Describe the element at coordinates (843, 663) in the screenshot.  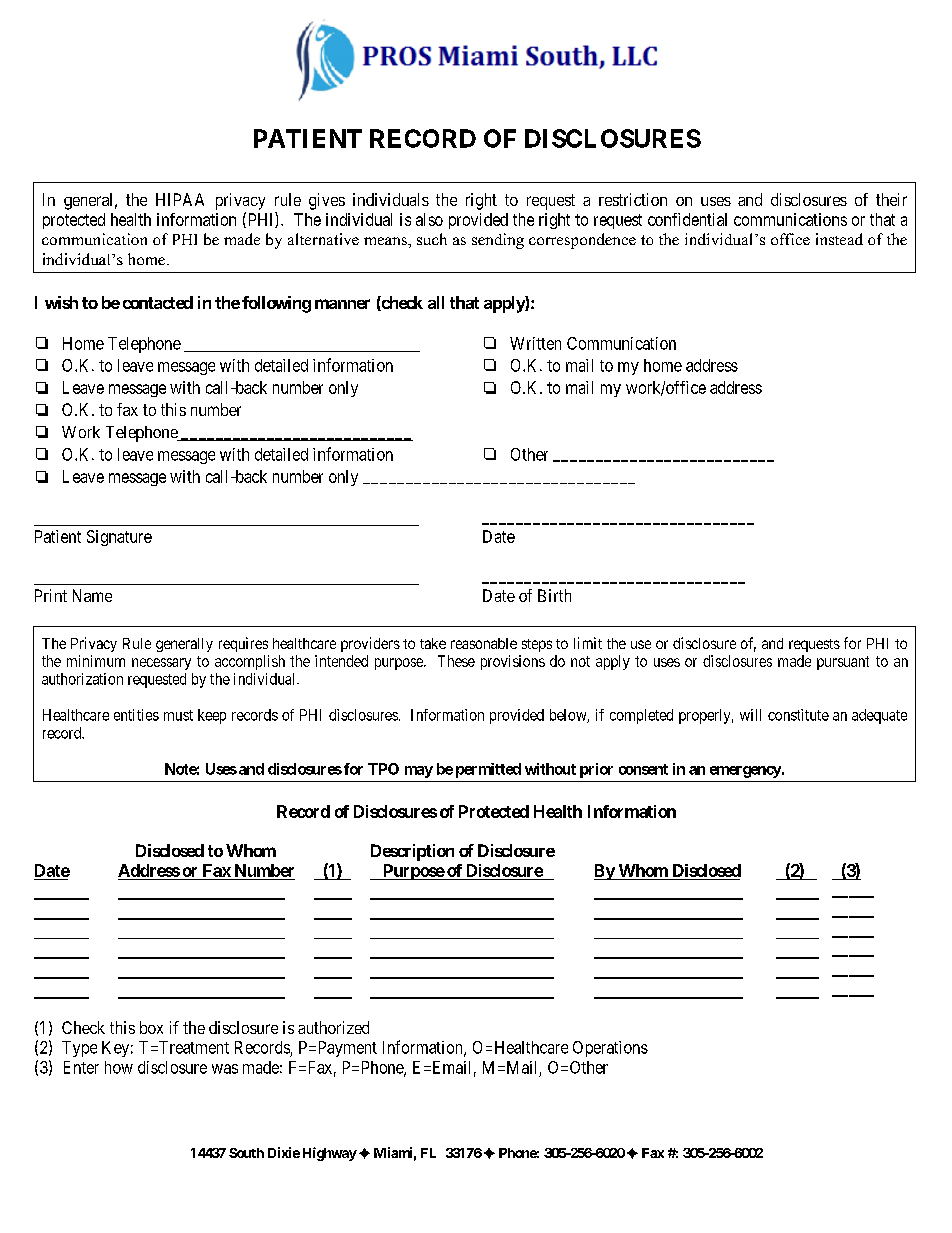
I see `pursuant` at that location.
